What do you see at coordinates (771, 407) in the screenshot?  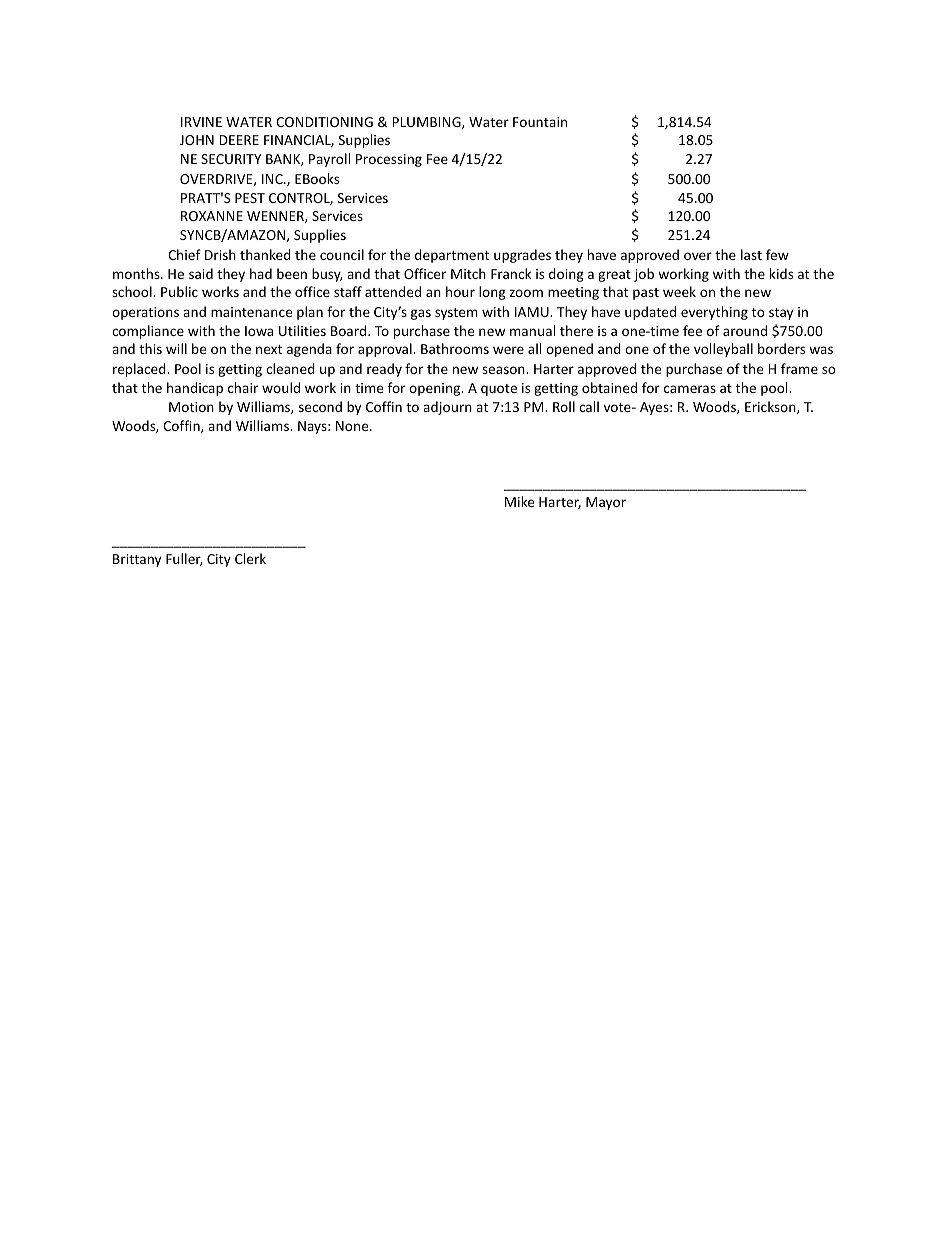 I see `Erickson` at bounding box center [771, 407].
